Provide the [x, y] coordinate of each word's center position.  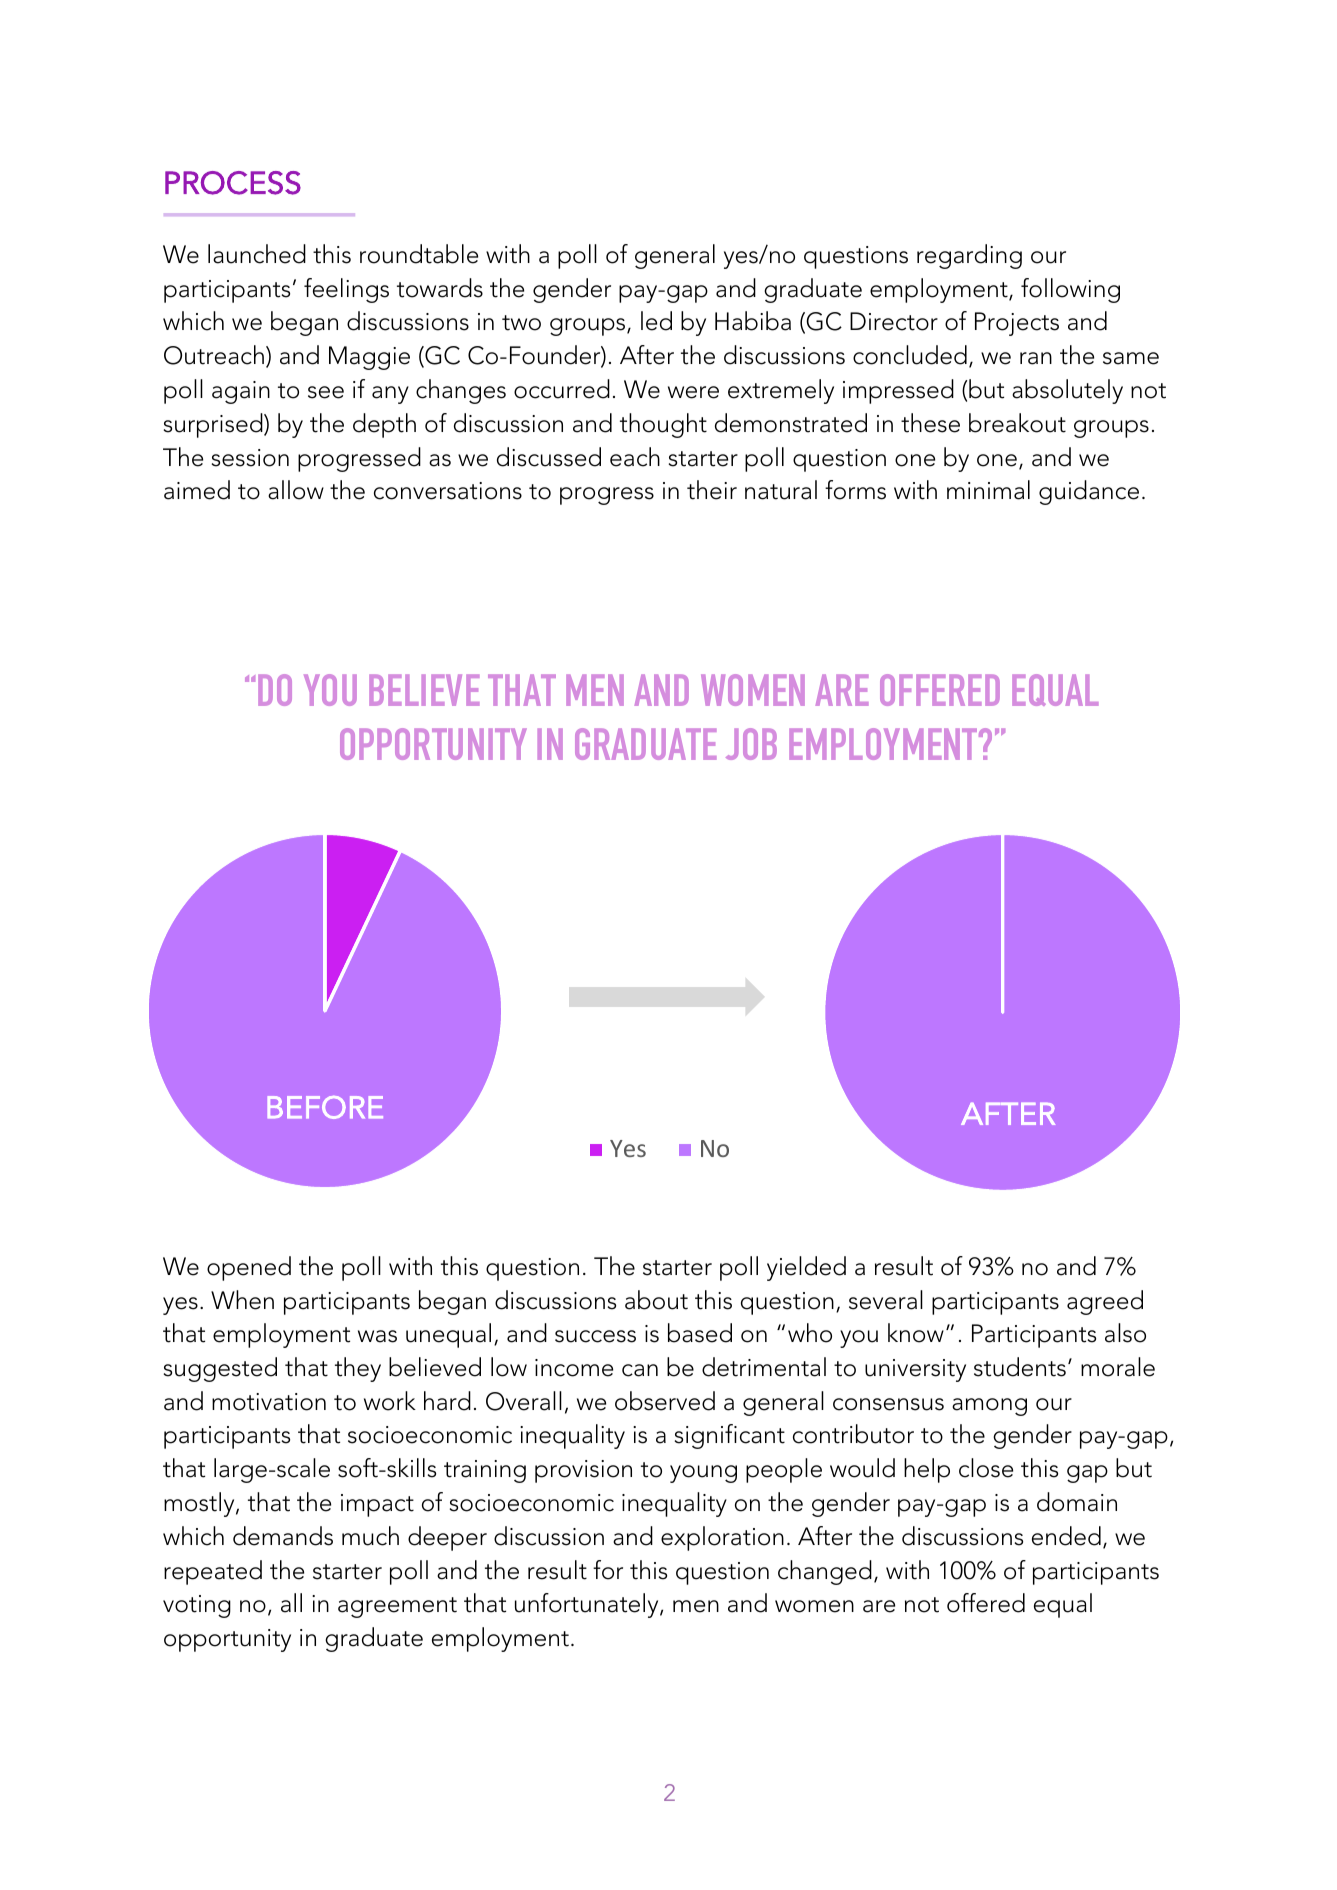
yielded [806, 1268]
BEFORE [325, 1107]
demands [283, 1536]
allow [296, 490]
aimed [197, 490]
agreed [1105, 1302]
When [242, 1300]
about [656, 1300]
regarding [969, 256]
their [712, 490]
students [1020, 1367]
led [656, 321]
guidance [1089, 492]
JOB [751, 744]
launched [257, 254]
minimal [988, 490]
